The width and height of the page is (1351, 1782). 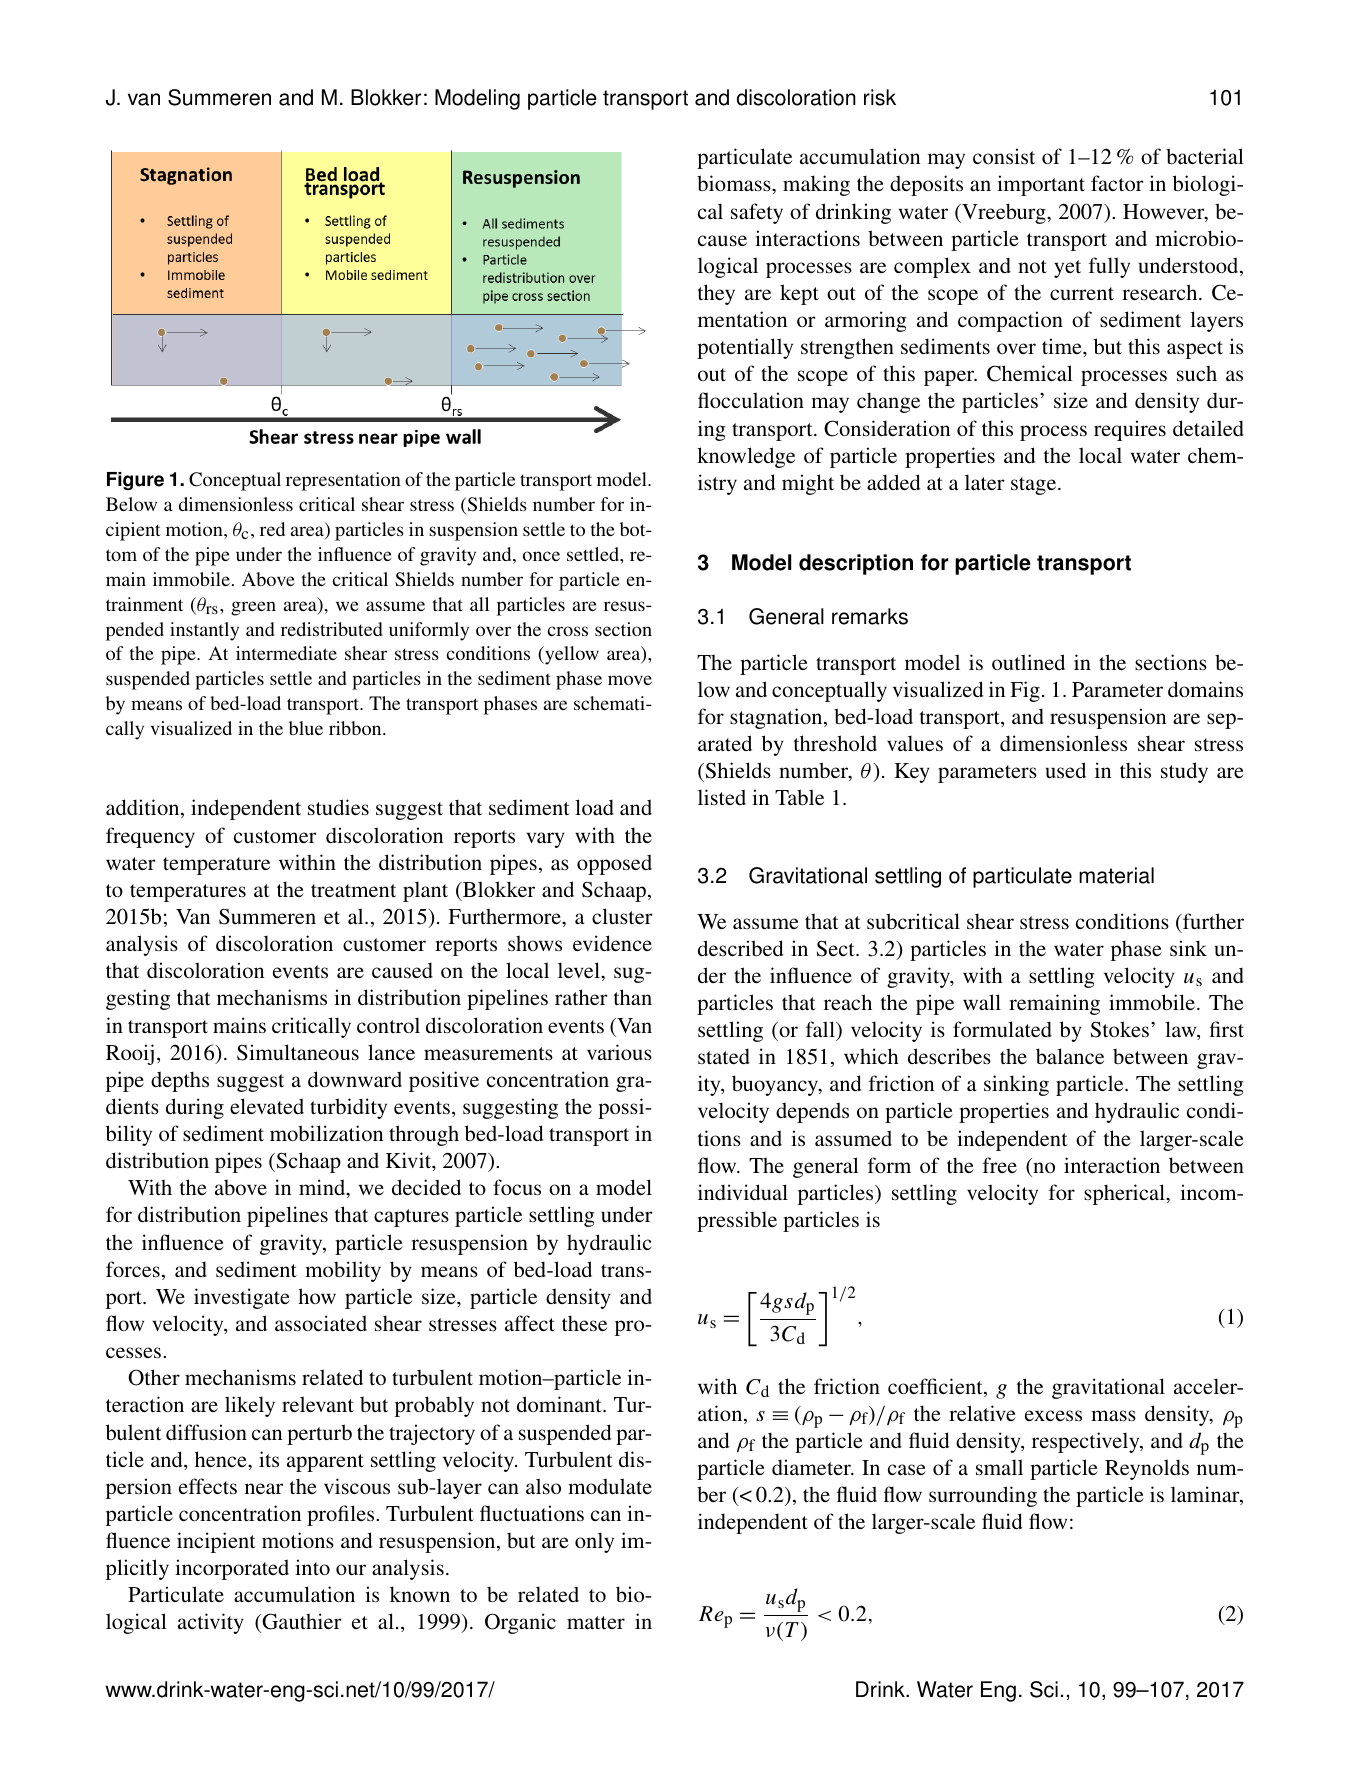 I want to click on Figure, so click(x=135, y=481).
